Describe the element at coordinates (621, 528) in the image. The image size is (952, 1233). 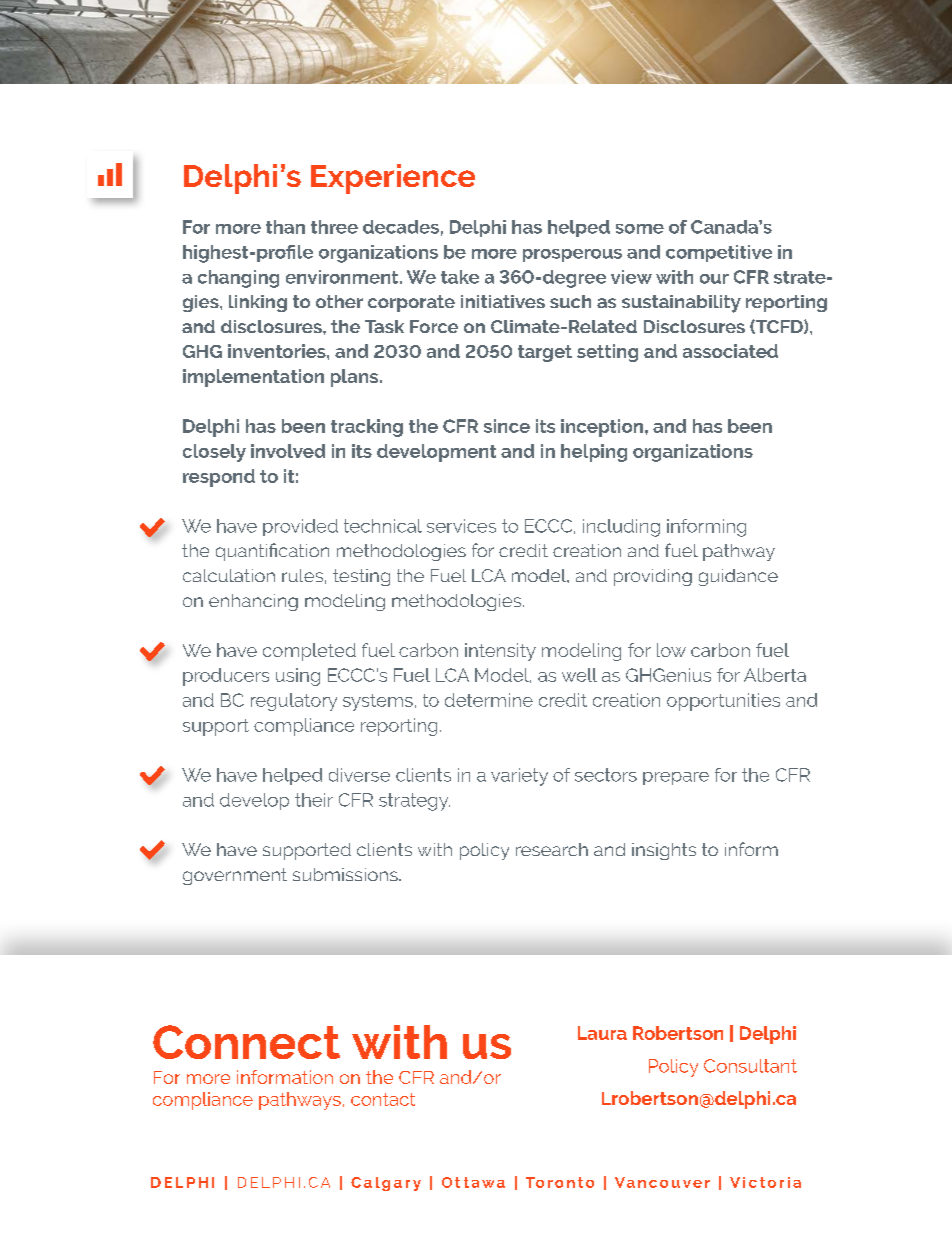
I see `including` at that location.
